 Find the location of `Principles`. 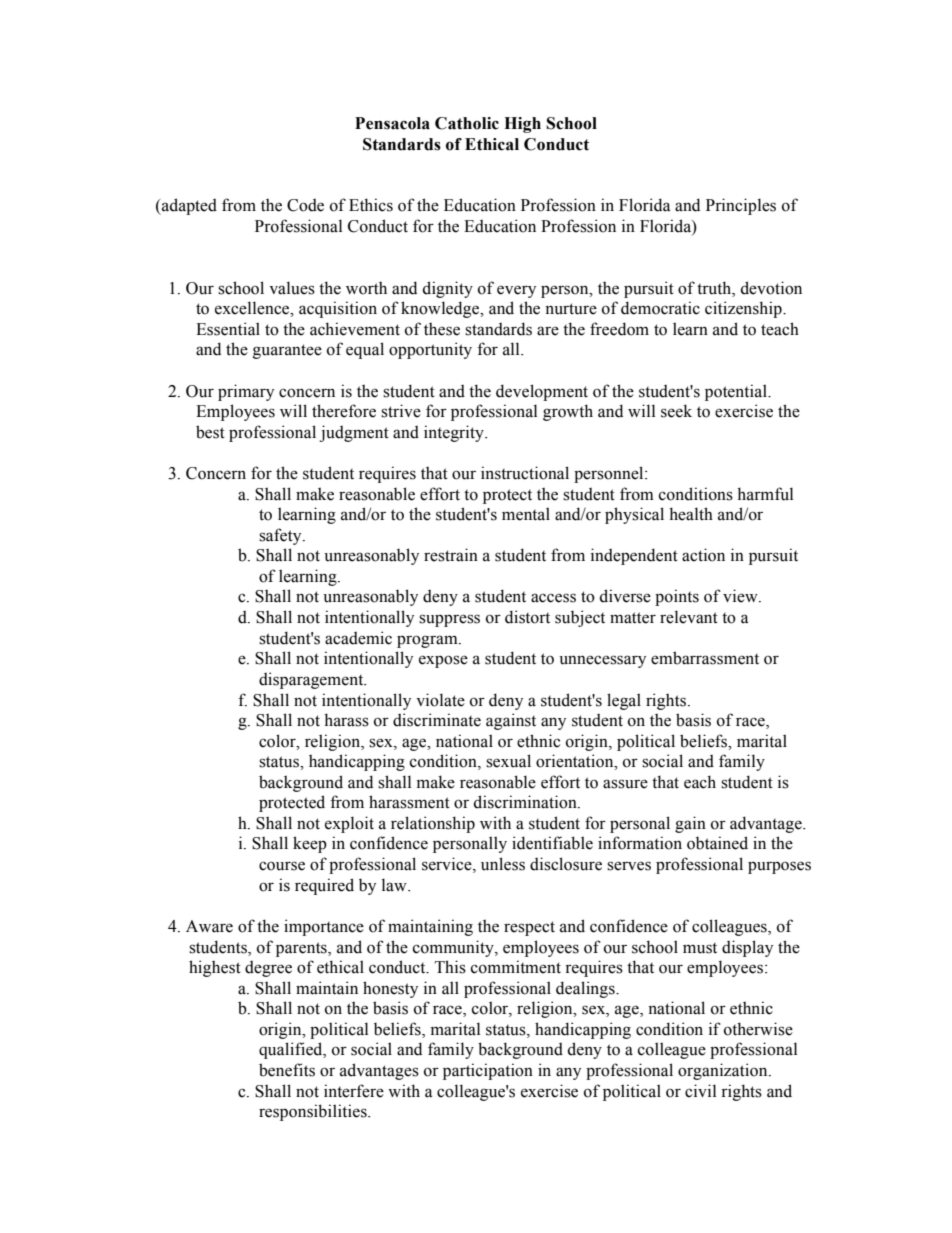

Principles is located at coordinates (741, 206).
